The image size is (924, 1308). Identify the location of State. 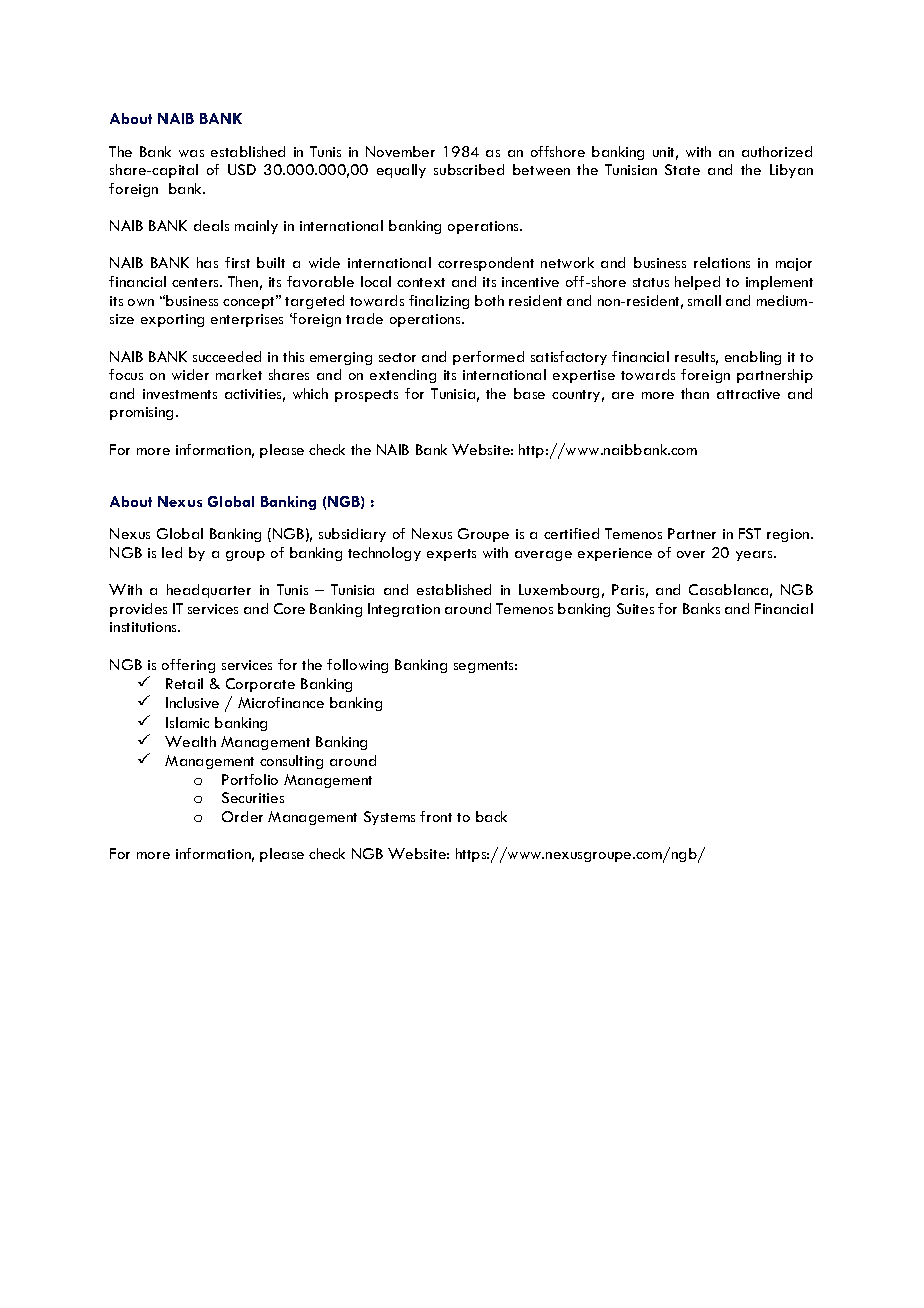
(682, 169).
